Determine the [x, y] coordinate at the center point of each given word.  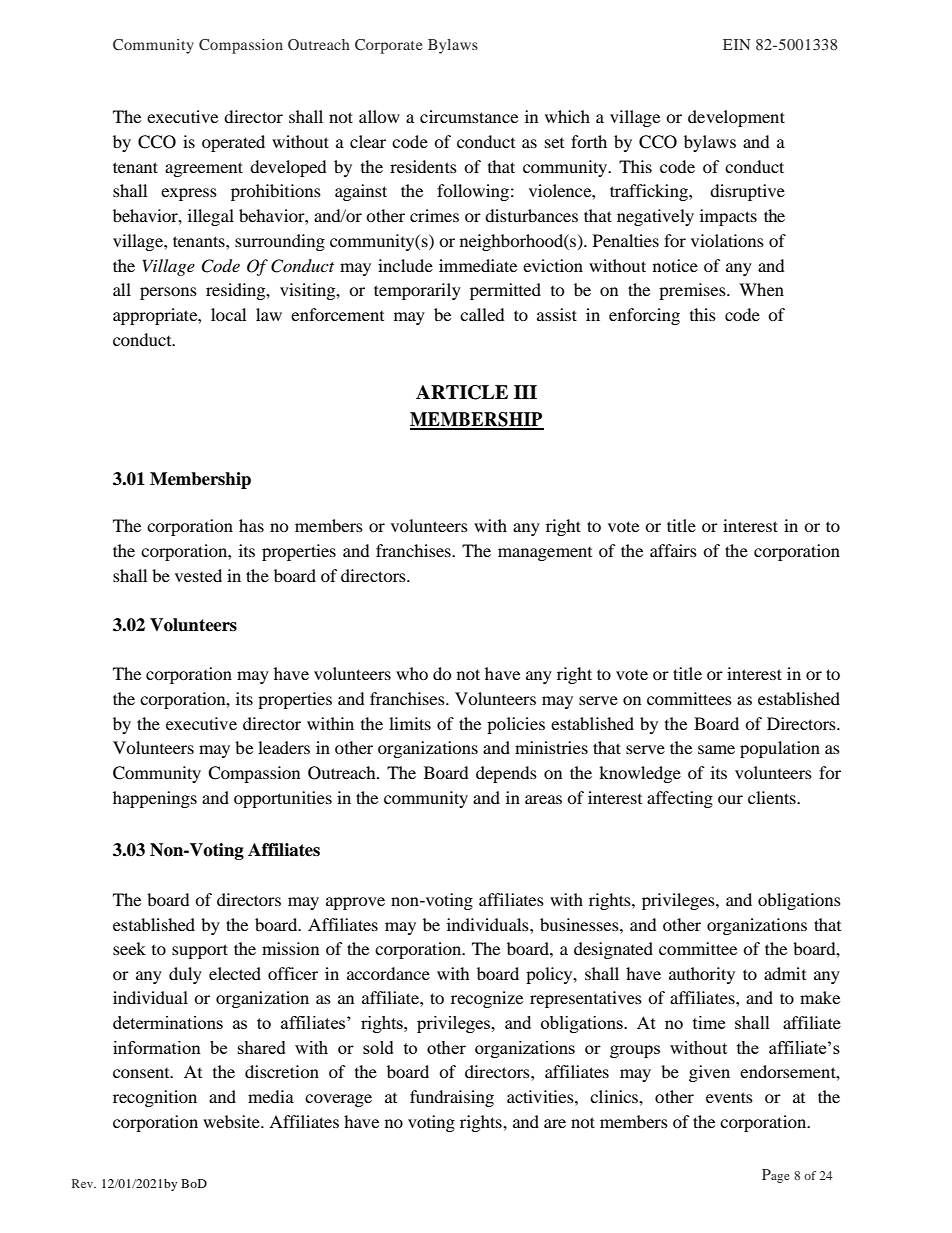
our [730, 799]
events [729, 1097]
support [200, 951]
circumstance [469, 116]
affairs [673, 550]
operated [233, 143]
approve [355, 903]
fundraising [452, 1098]
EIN [737, 44]
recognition [155, 1098]
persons [168, 293]
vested [198, 575]
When [761, 289]
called [482, 314]
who [412, 673]
